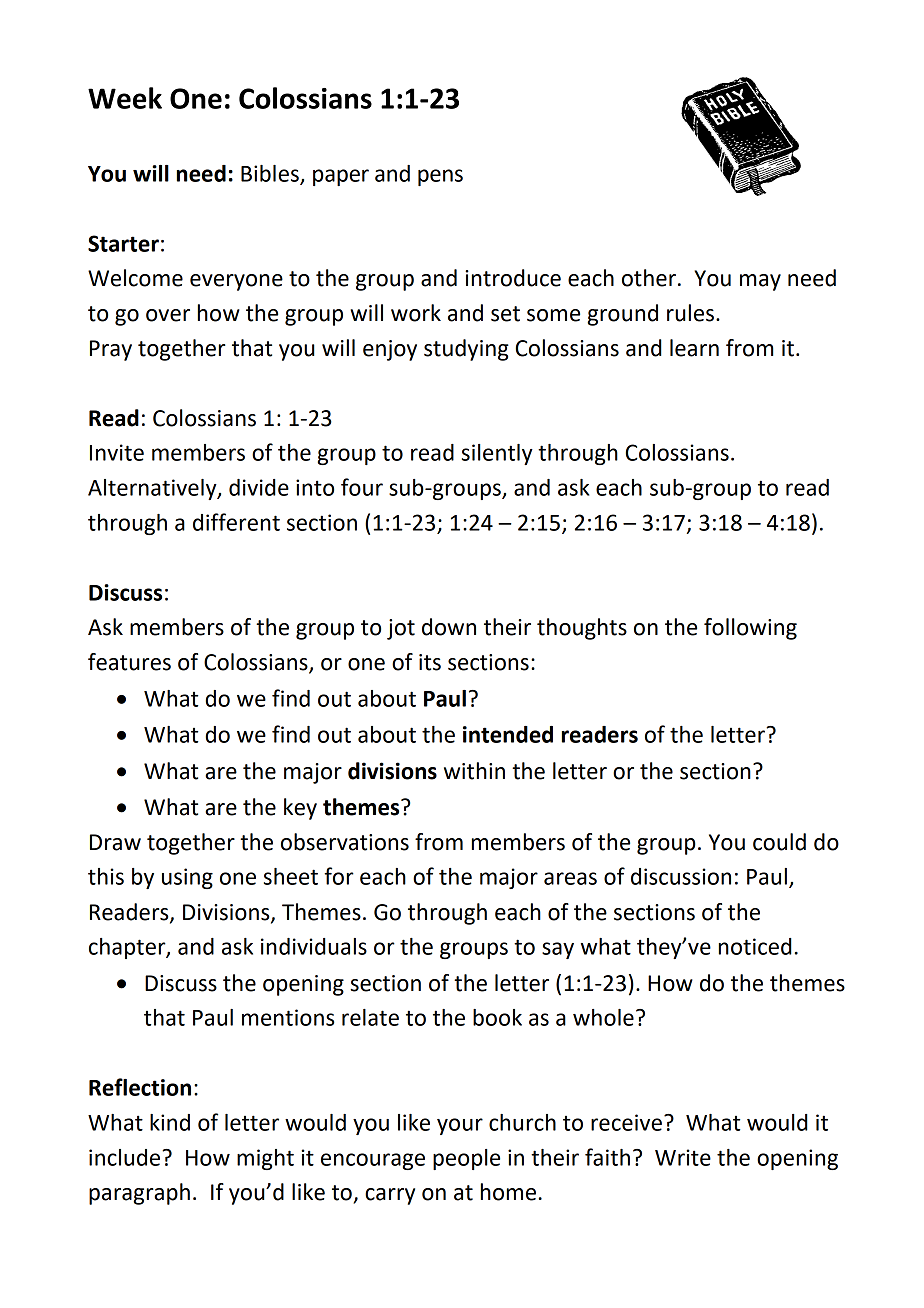 The image size is (924, 1308). I want to click on Pray, so click(111, 350).
